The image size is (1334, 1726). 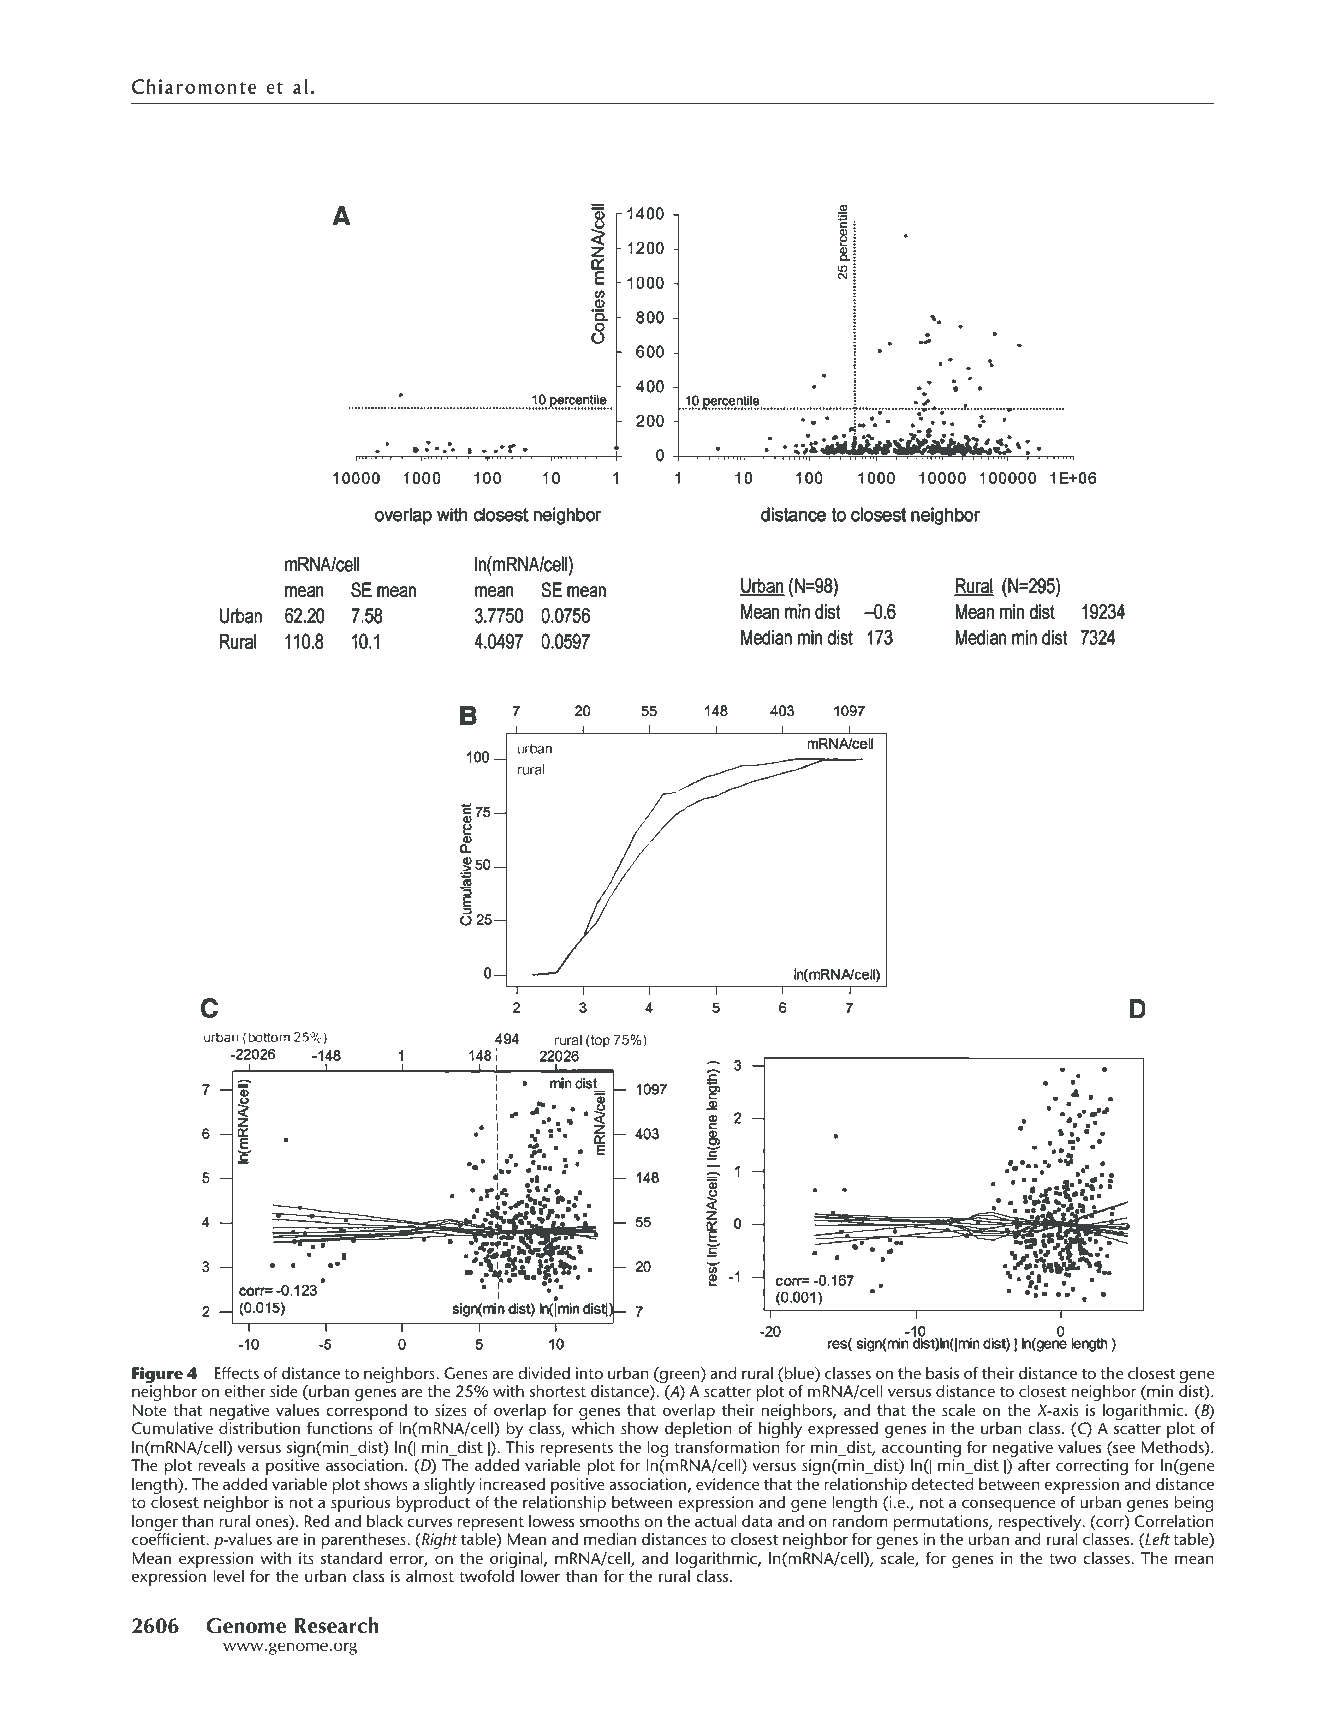 What do you see at coordinates (942, 1373) in the page?
I see `basis` at bounding box center [942, 1373].
